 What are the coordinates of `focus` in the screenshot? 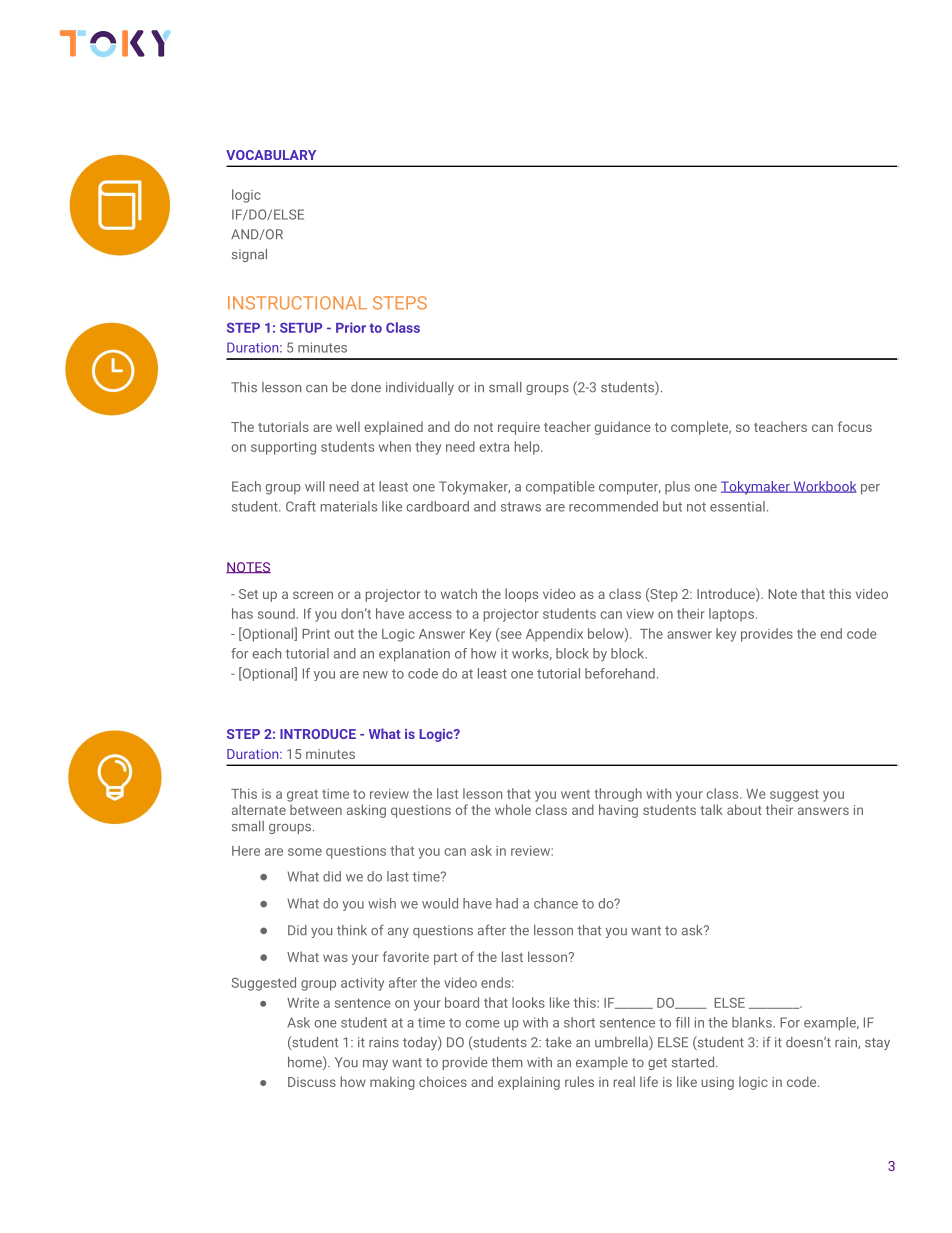 It's located at (855, 426).
